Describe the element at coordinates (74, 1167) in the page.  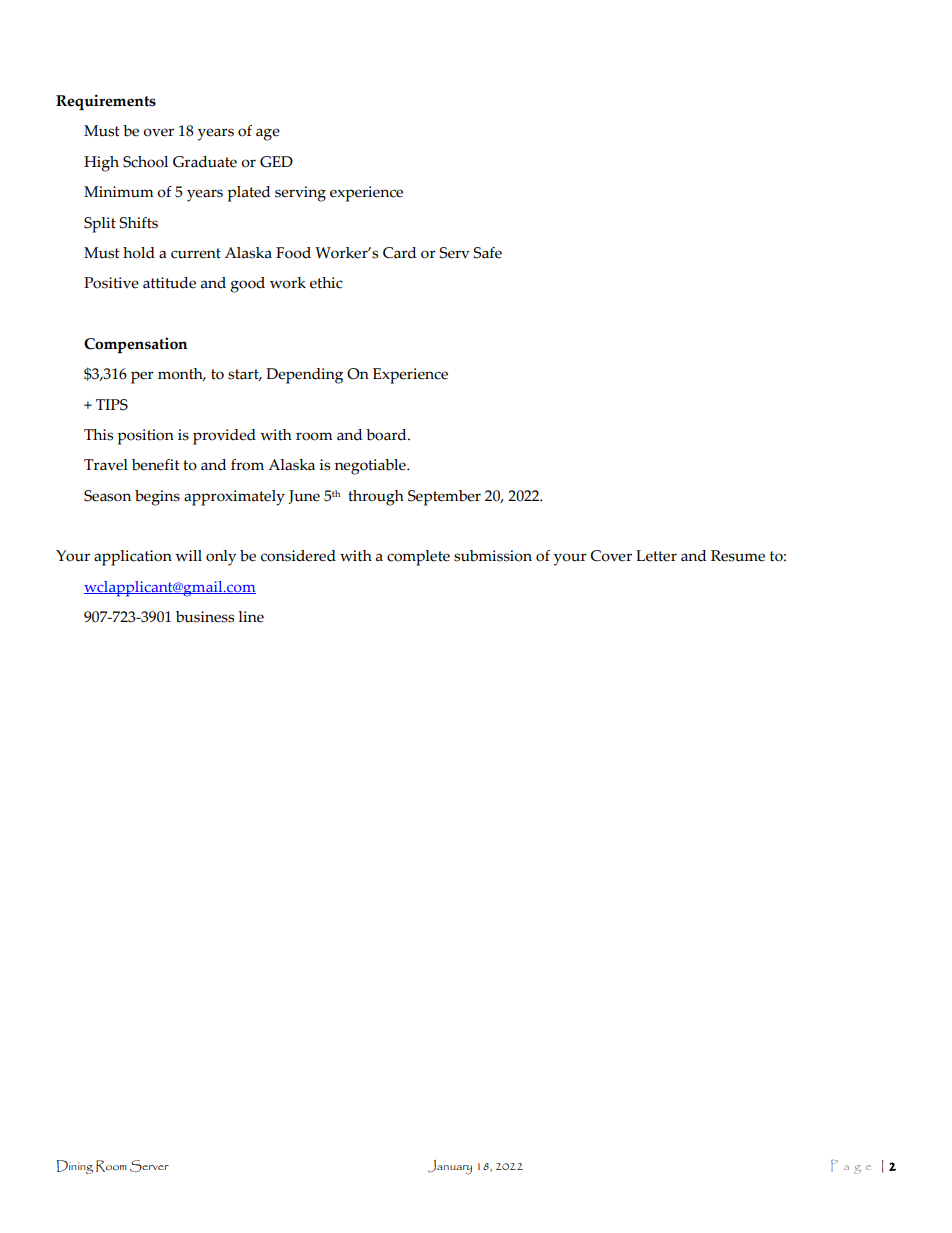
I see `Dining` at that location.
